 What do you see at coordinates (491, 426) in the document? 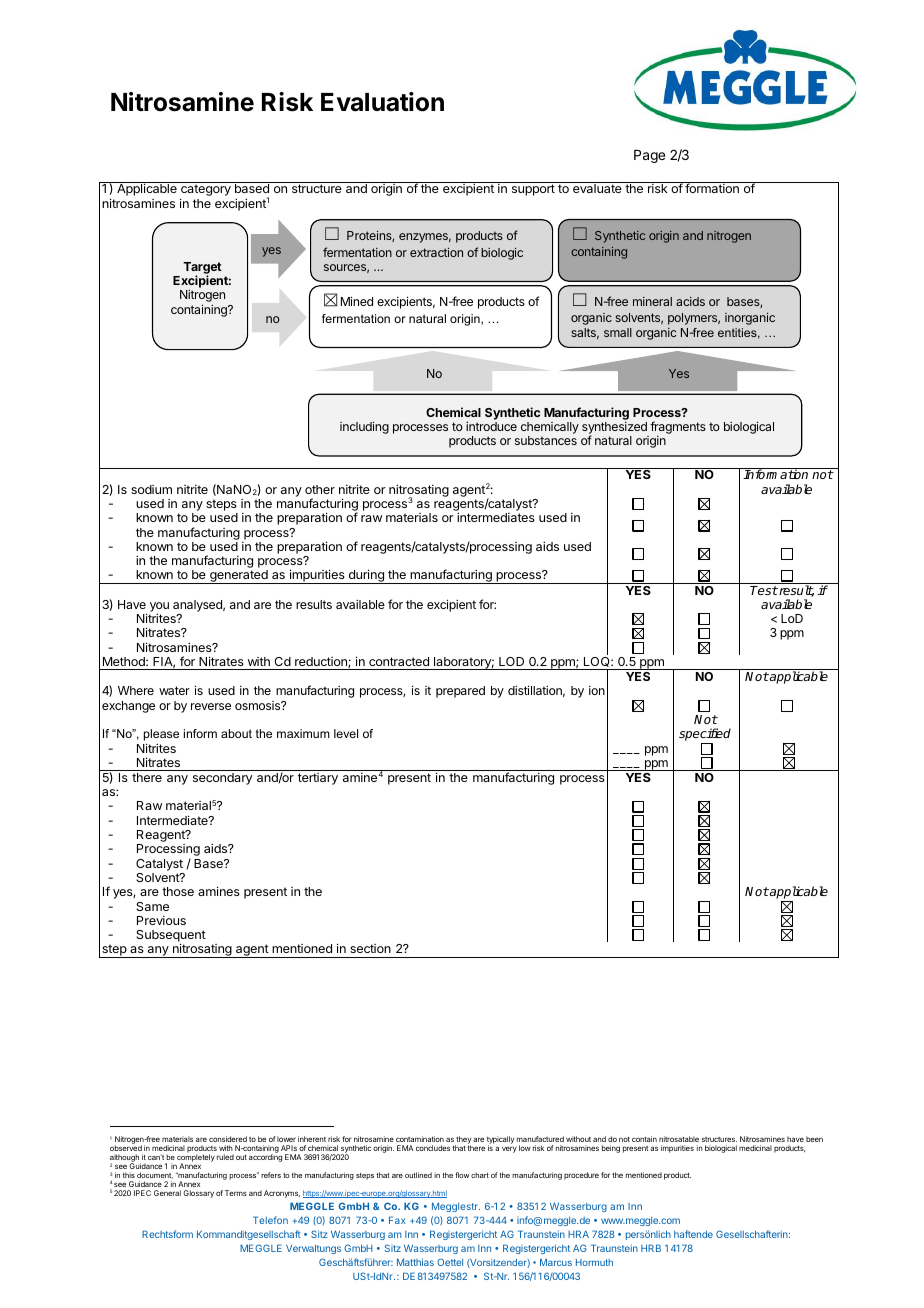
I see `introduce` at bounding box center [491, 426].
